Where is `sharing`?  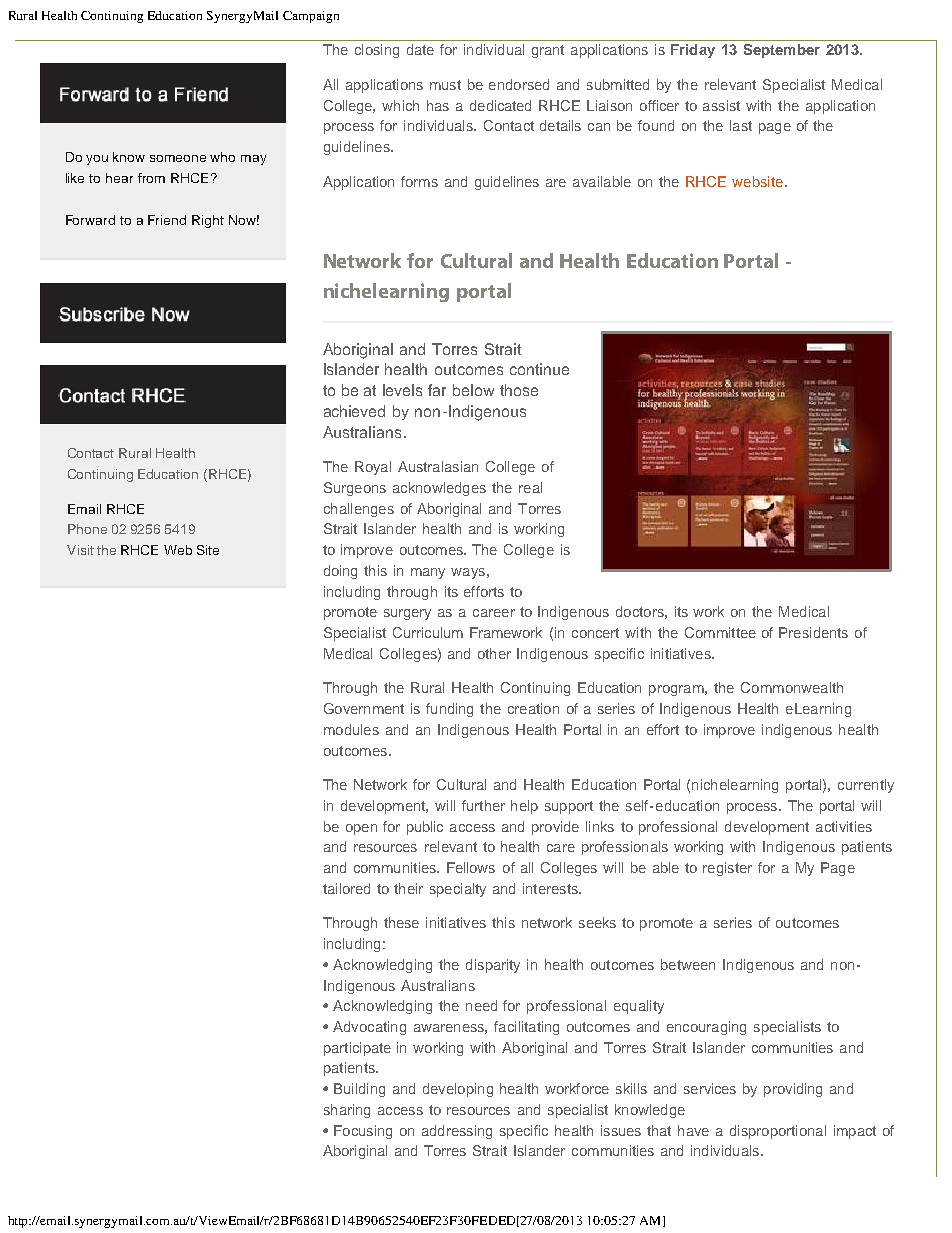 sharing is located at coordinates (347, 1111).
